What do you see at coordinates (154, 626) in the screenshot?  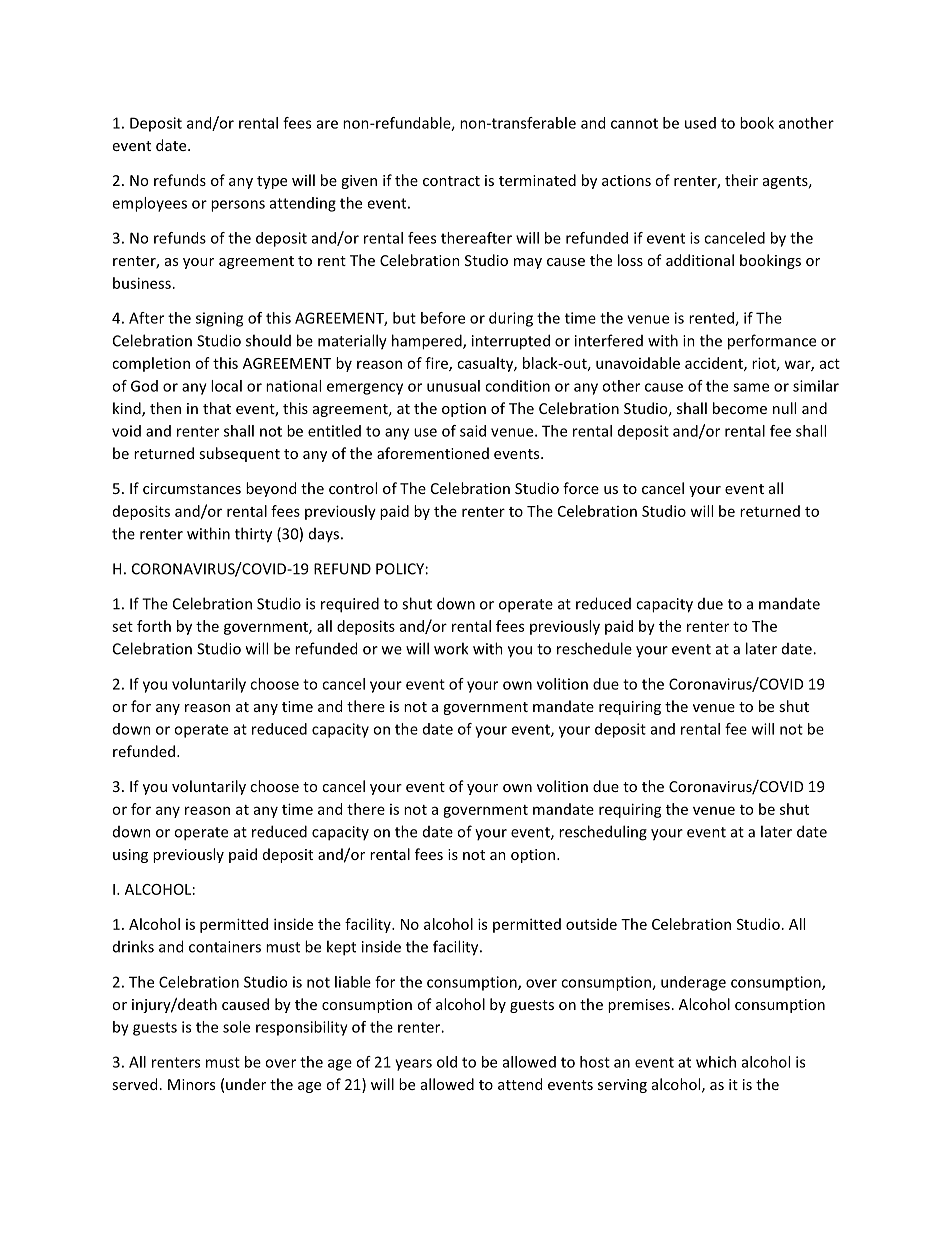 I see `forth` at bounding box center [154, 626].
